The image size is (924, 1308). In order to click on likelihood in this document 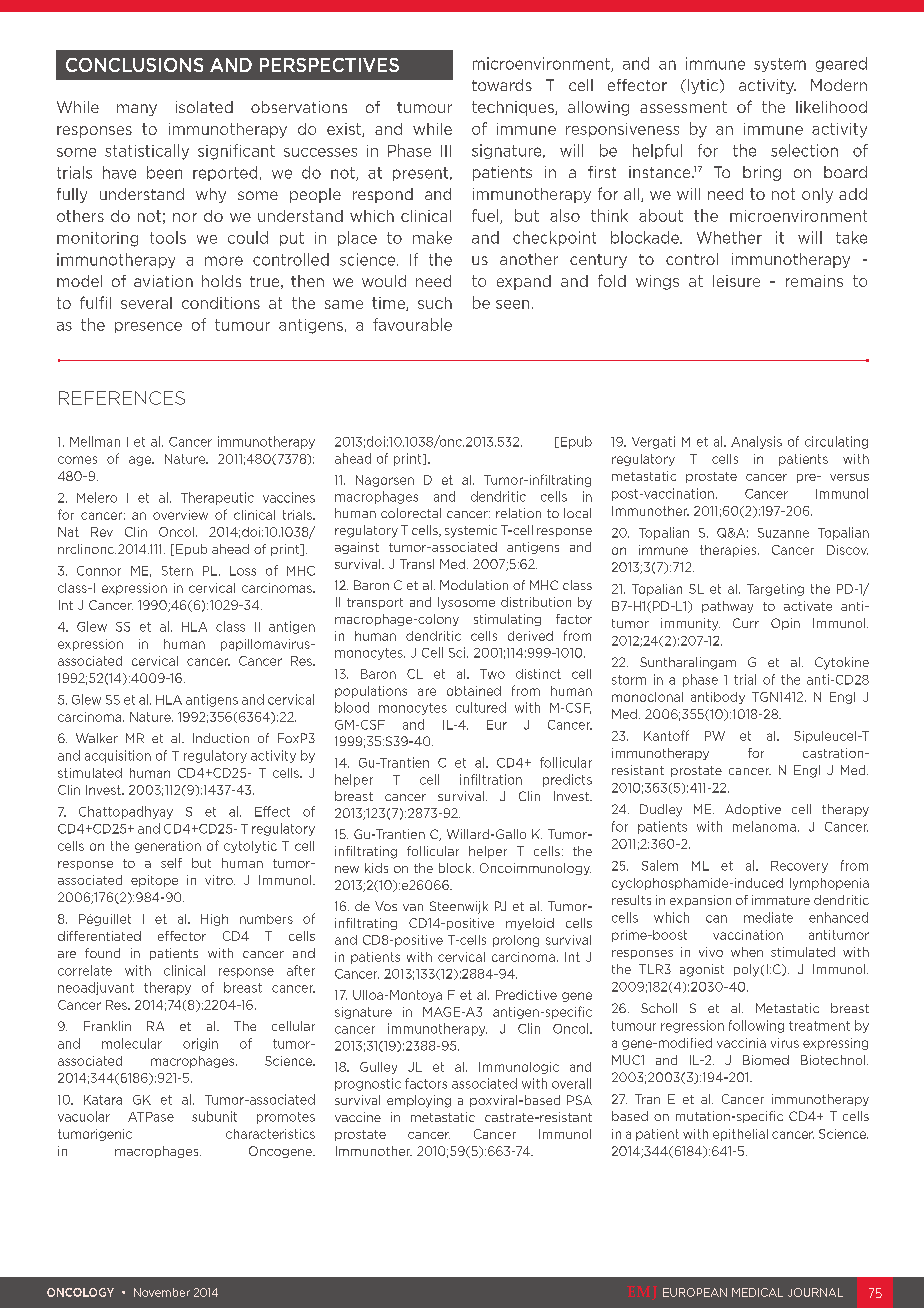, I will do `click(831, 107)`.
